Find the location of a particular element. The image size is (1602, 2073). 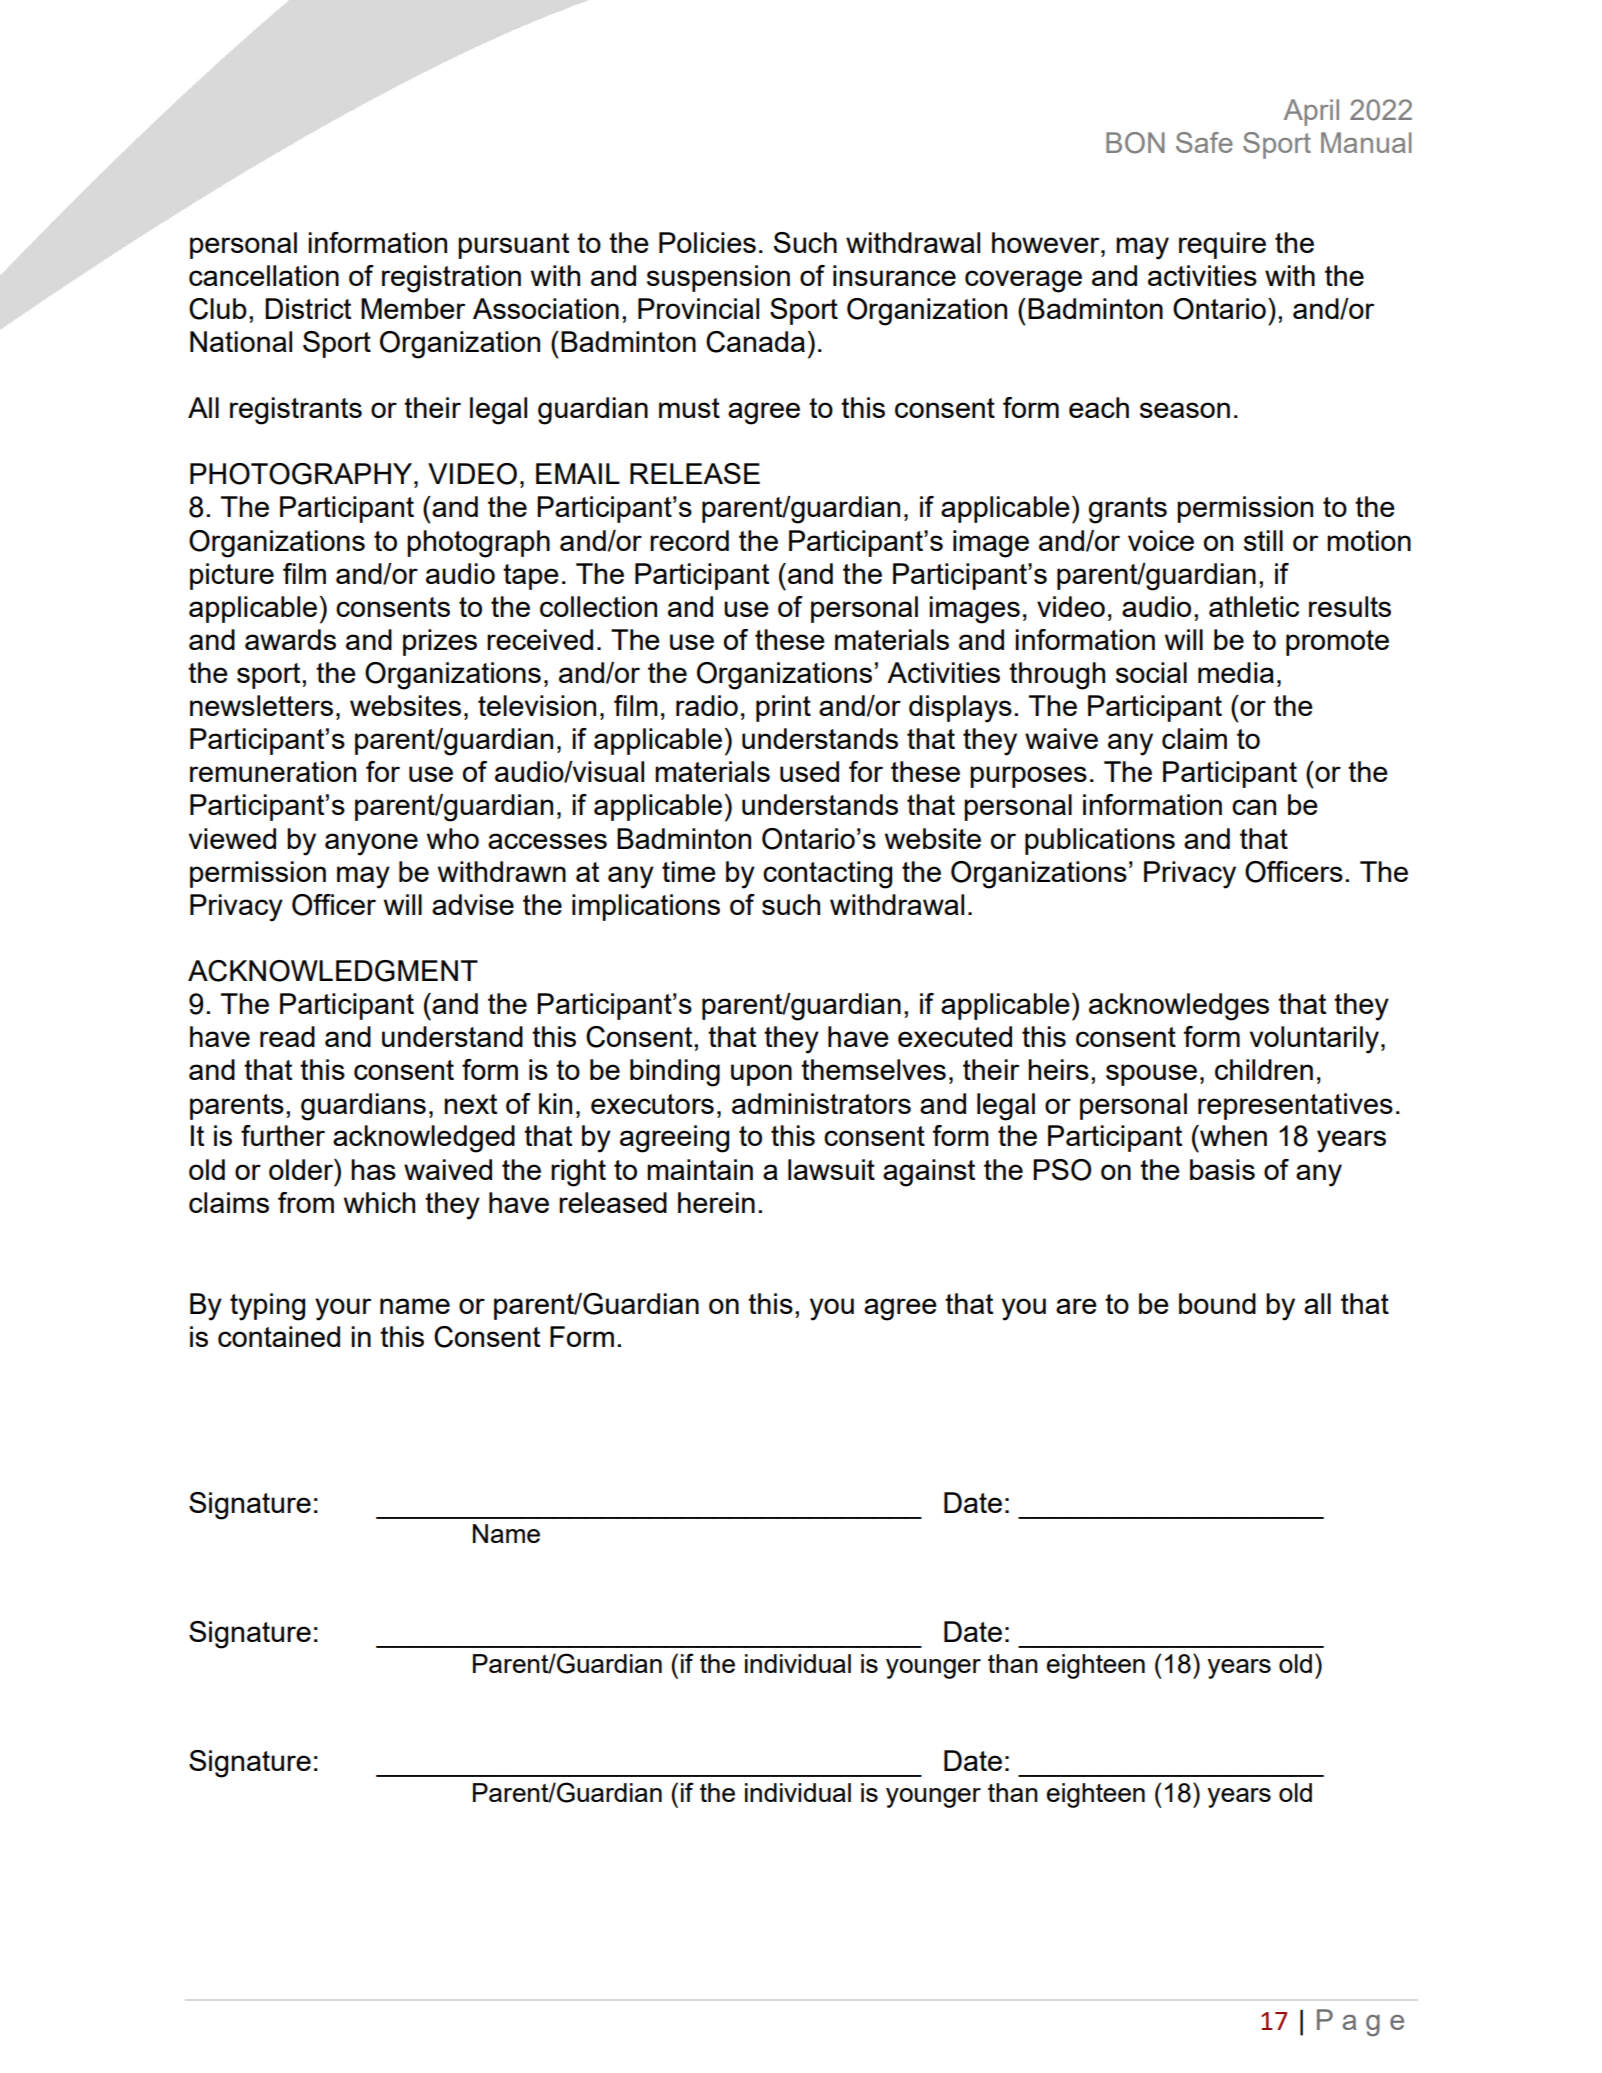

Safe is located at coordinates (1204, 142).
